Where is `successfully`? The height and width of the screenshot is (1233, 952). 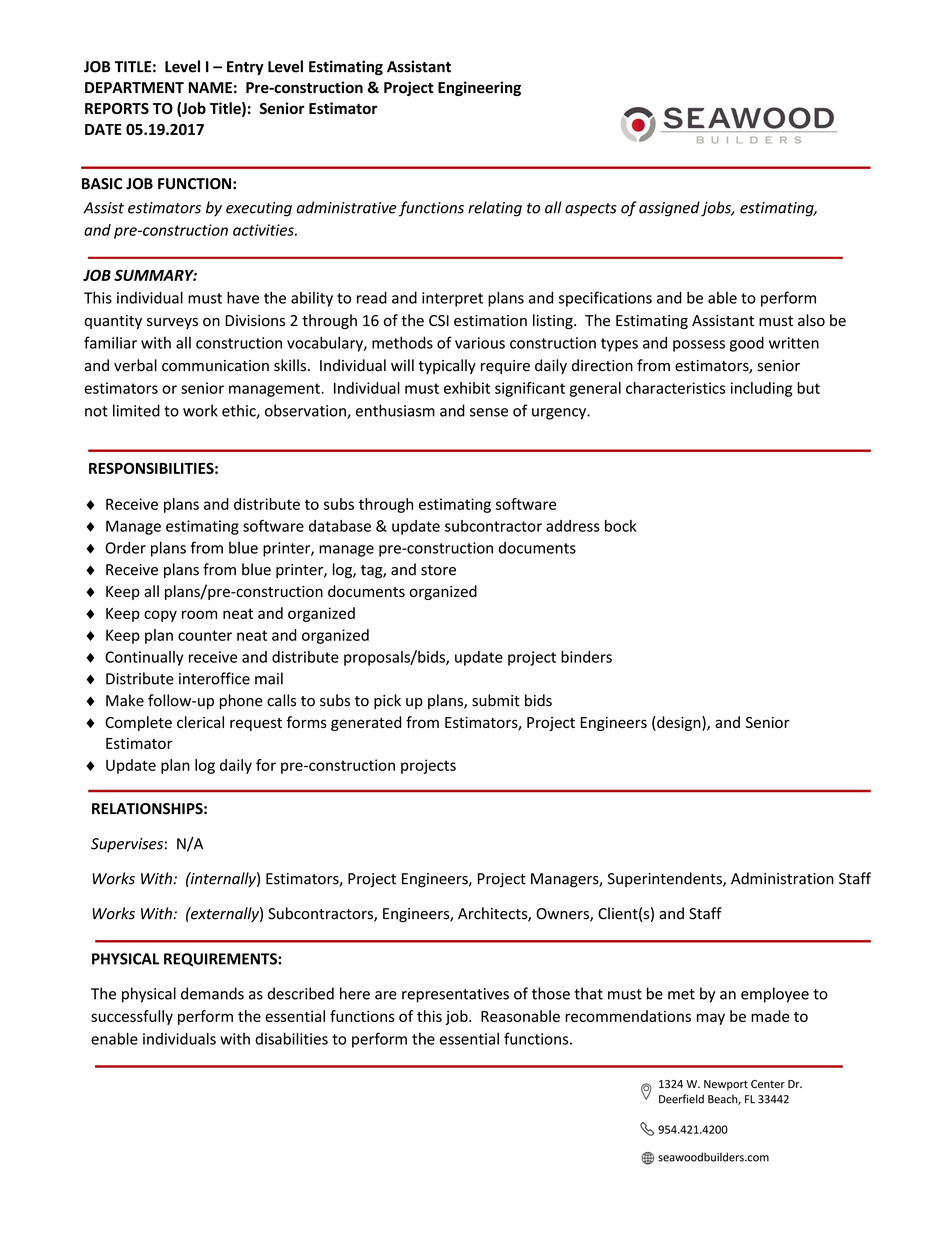 successfully is located at coordinates (132, 1017).
